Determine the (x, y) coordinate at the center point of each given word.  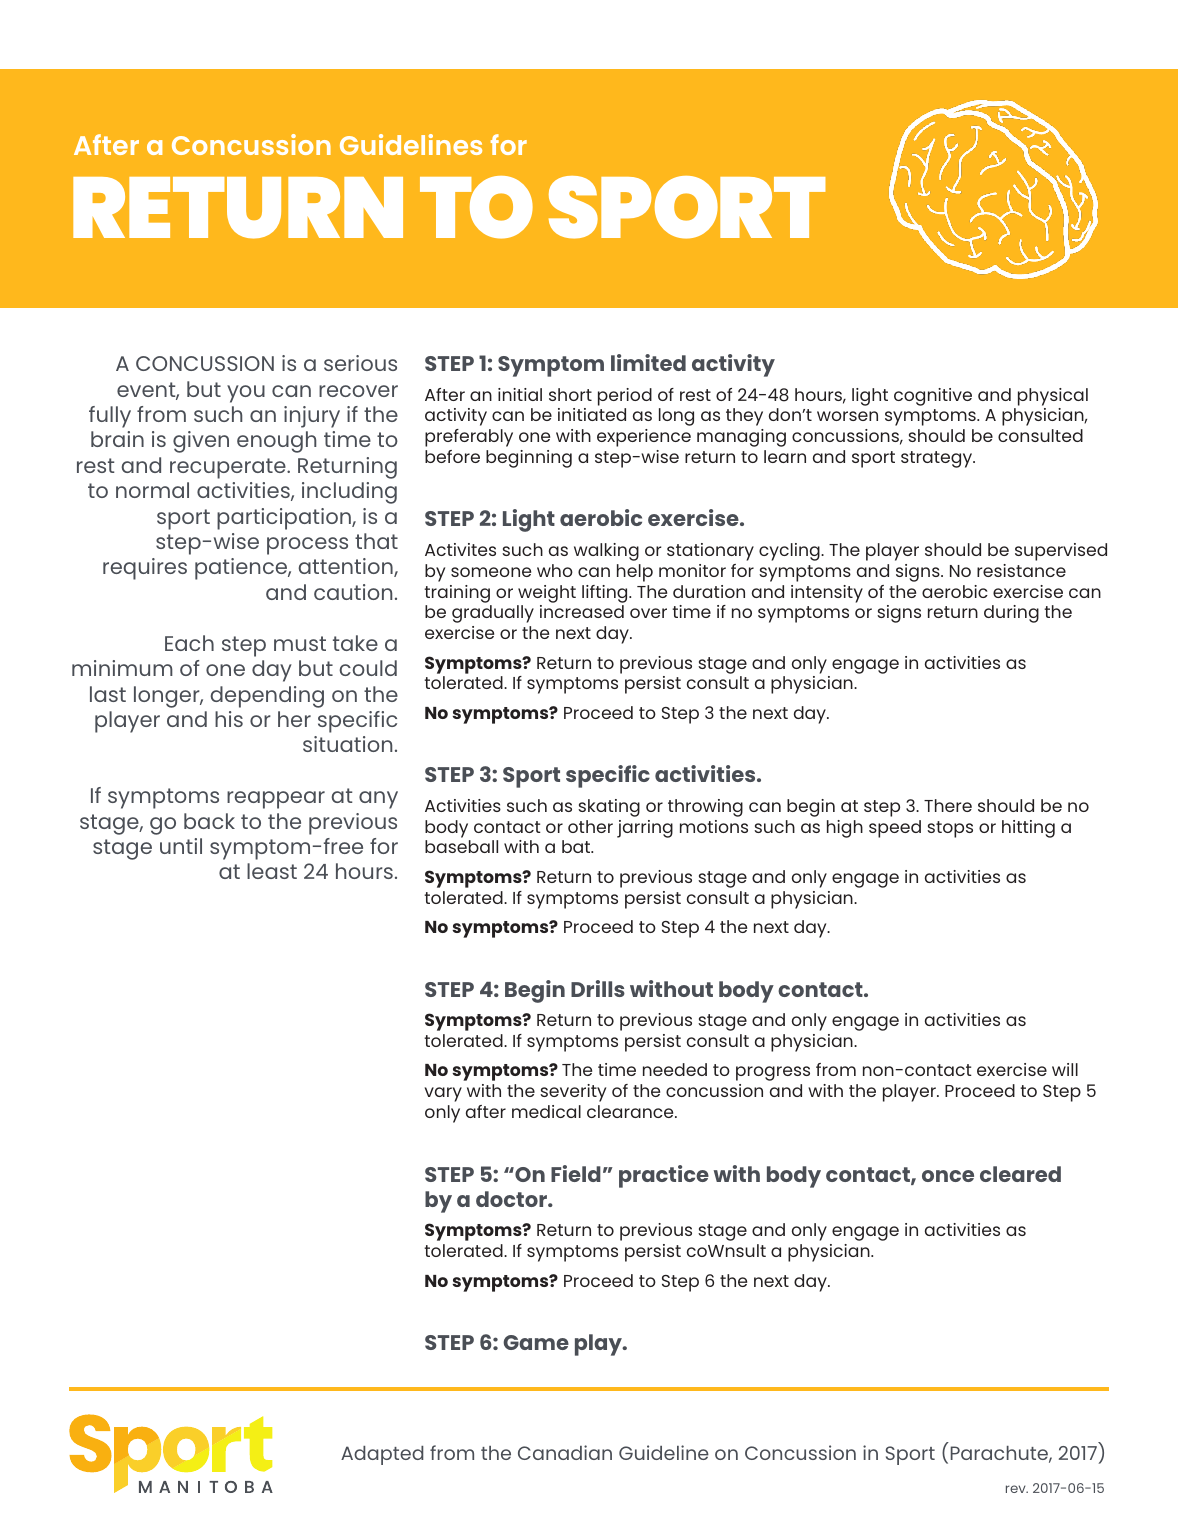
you (246, 394)
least (272, 871)
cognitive (933, 397)
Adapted (382, 1455)
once (948, 1176)
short (570, 394)
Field (576, 1173)
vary (443, 1094)
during (1011, 614)
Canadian (565, 1452)
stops (950, 829)
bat (577, 846)
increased (582, 611)
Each (189, 643)
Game (536, 1342)
